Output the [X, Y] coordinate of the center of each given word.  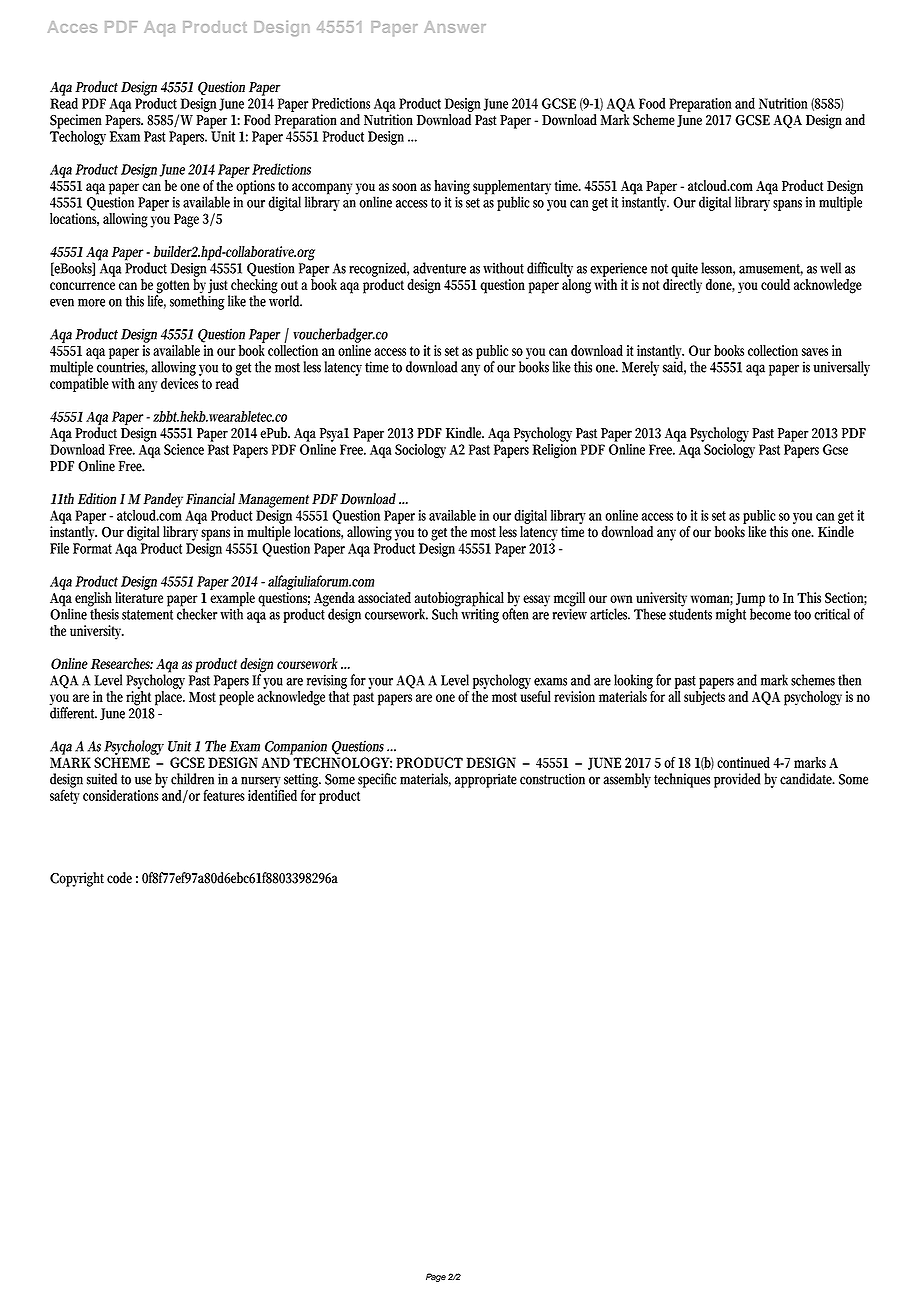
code [119, 878]
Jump [750, 601]
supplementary [512, 188]
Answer [455, 27]
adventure [439, 268]
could [775, 284]
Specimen [76, 122]
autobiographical [459, 600]
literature [139, 596]
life [157, 301]
